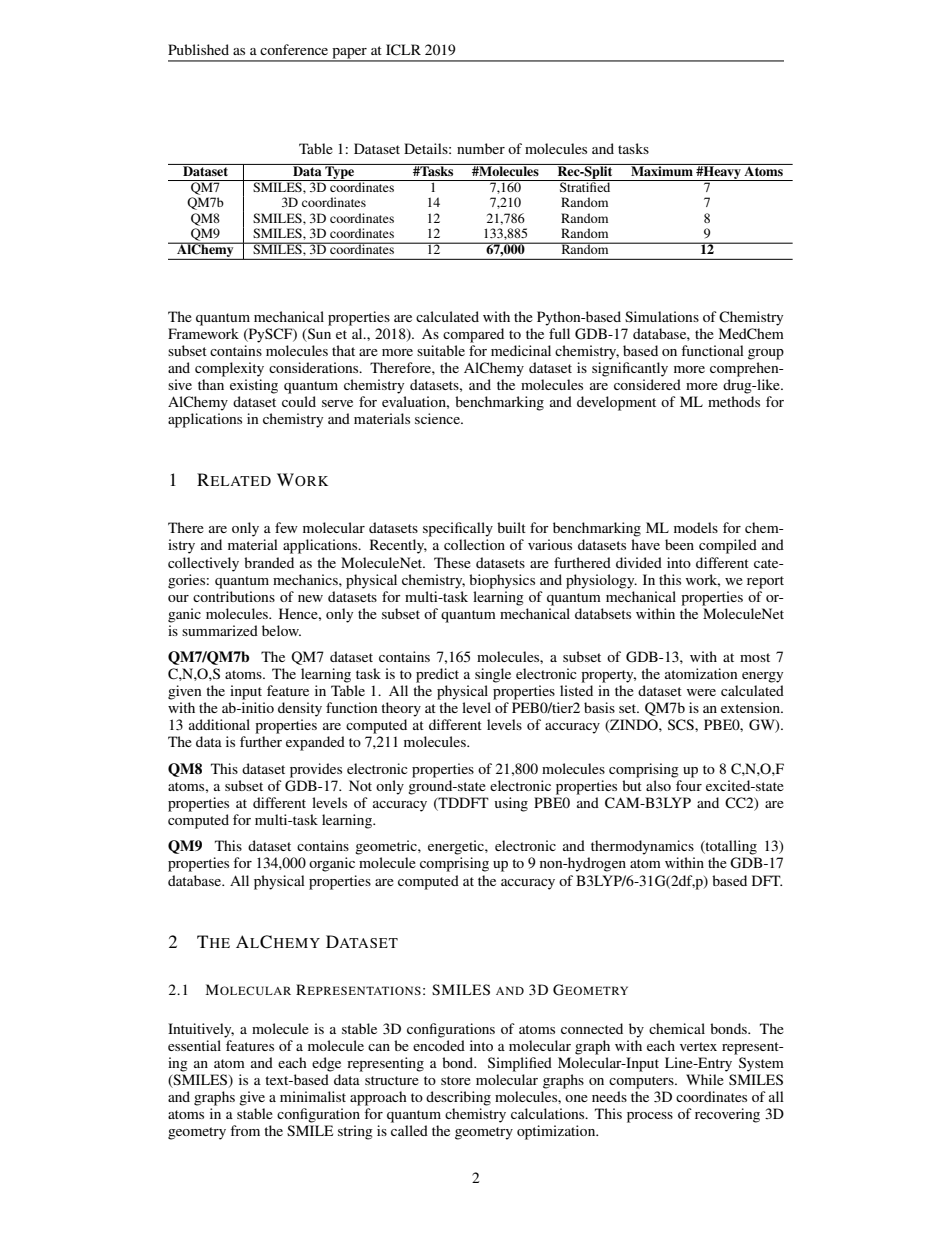  What do you see at coordinates (689, 785) in the screenshot?
I see `four` at bounding box center [689, 785].
